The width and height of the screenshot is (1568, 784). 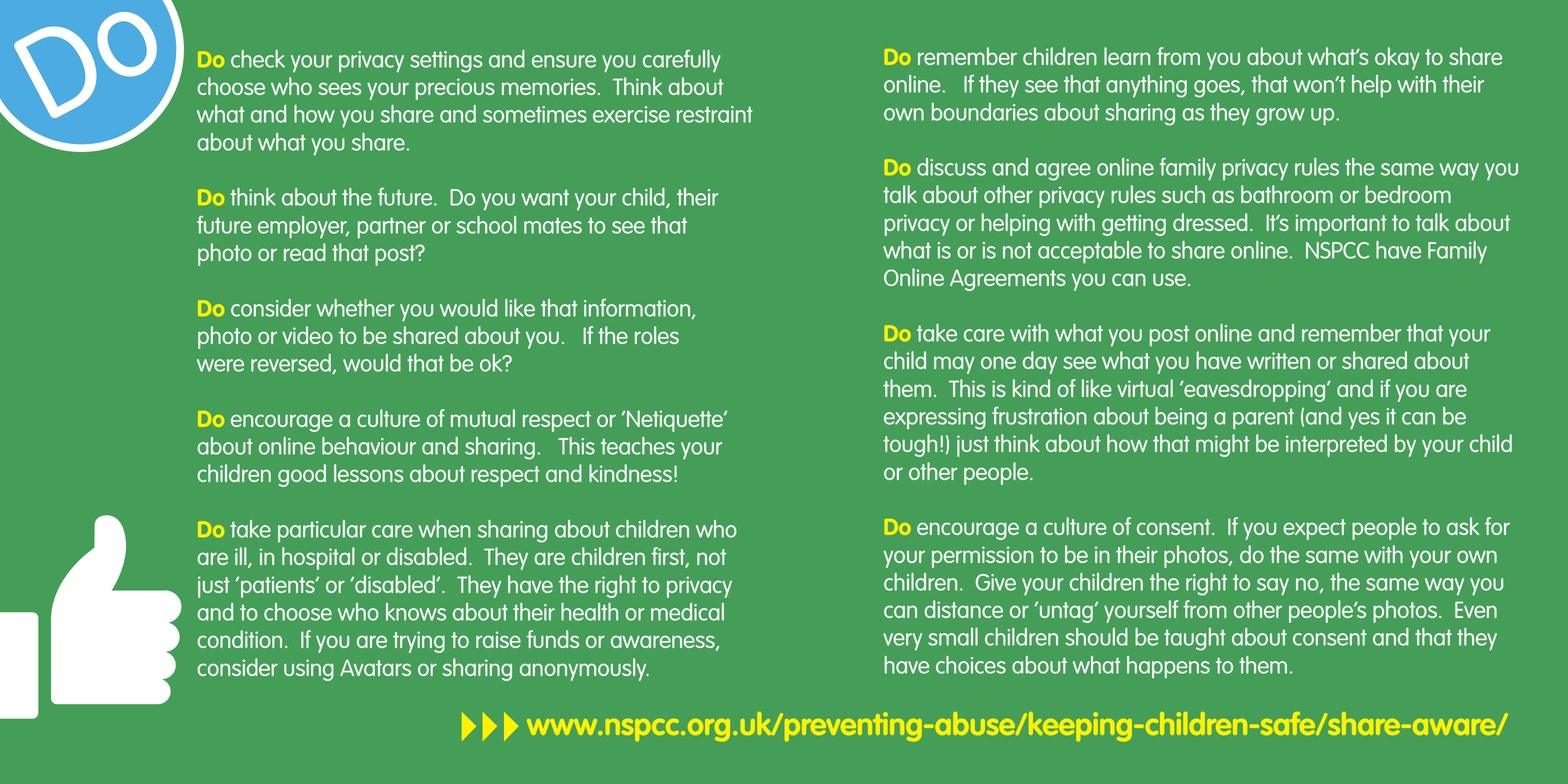 I want to click on trying, so click(x=419, y=642).
